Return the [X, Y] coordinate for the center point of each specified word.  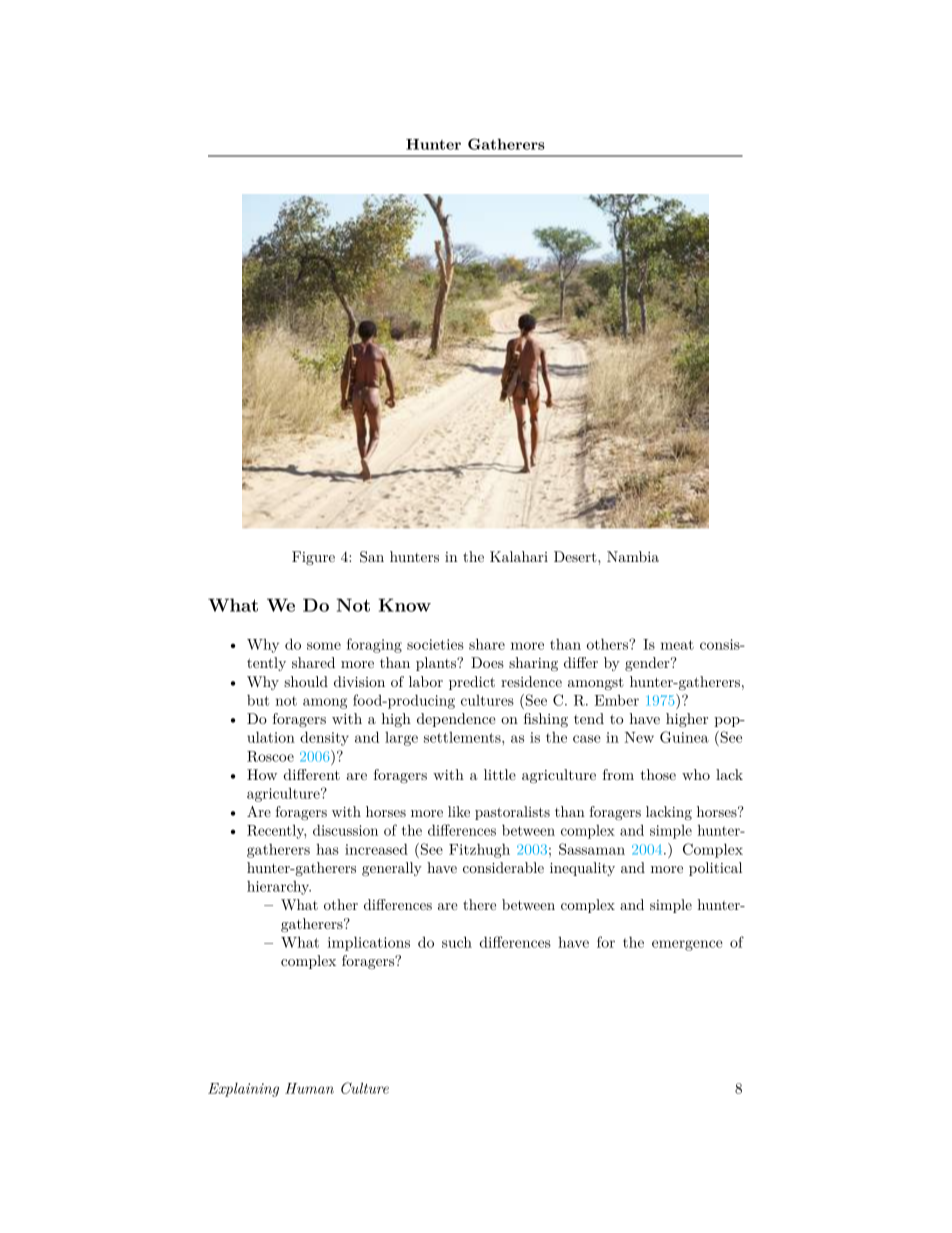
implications [369, 943]
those [658, 774]
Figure [313, 558]
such [457, 942]
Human [309, 1088]
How [262, 774]
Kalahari [519, 556]
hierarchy [279, 888]
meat [677, 645]
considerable [503, 867]
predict [472, 683]
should [306, 681]
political [715, 869]
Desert [575, 556]
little [500, 774]
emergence [687, 945]
